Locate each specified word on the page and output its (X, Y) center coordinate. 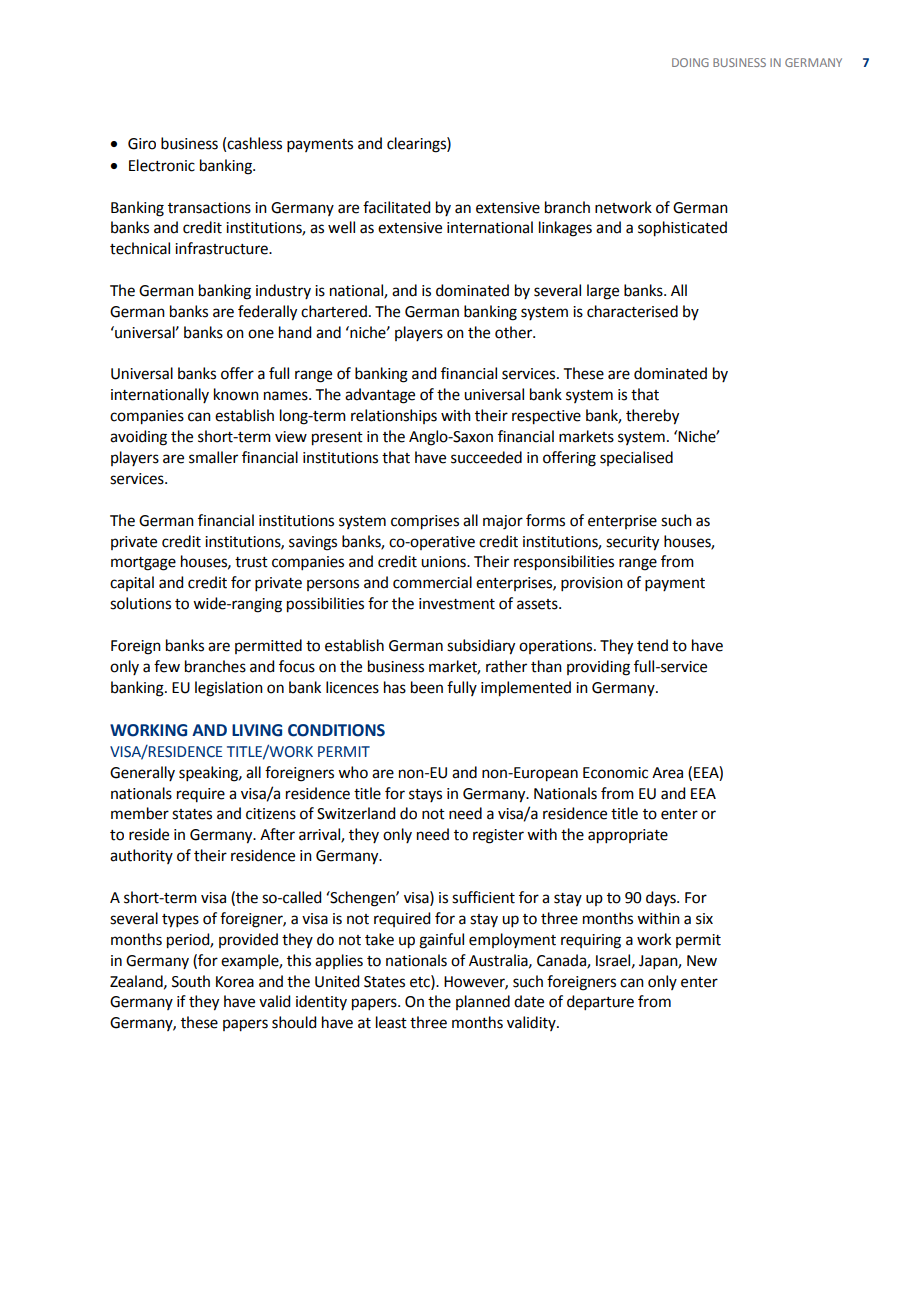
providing (598, 668)
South (191, 981)
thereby (652, 417)
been (427, 687)
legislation (229, 689)
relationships (394, 416)
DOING (690, 62)
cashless (254, 143)
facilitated (396, 207)
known (236, 394)
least (391, 1022)
